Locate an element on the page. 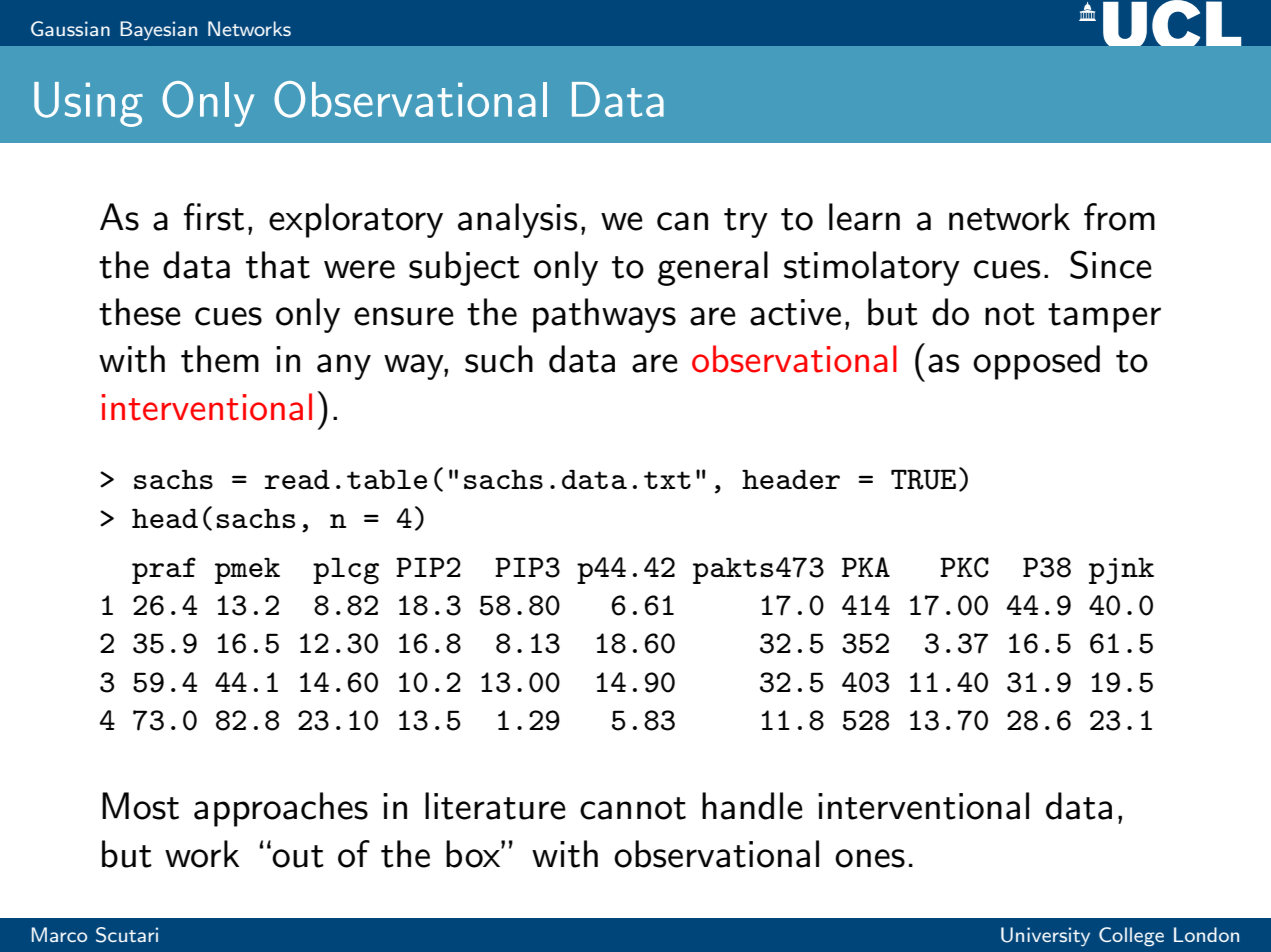  them is located at coordinates (220, 359).
